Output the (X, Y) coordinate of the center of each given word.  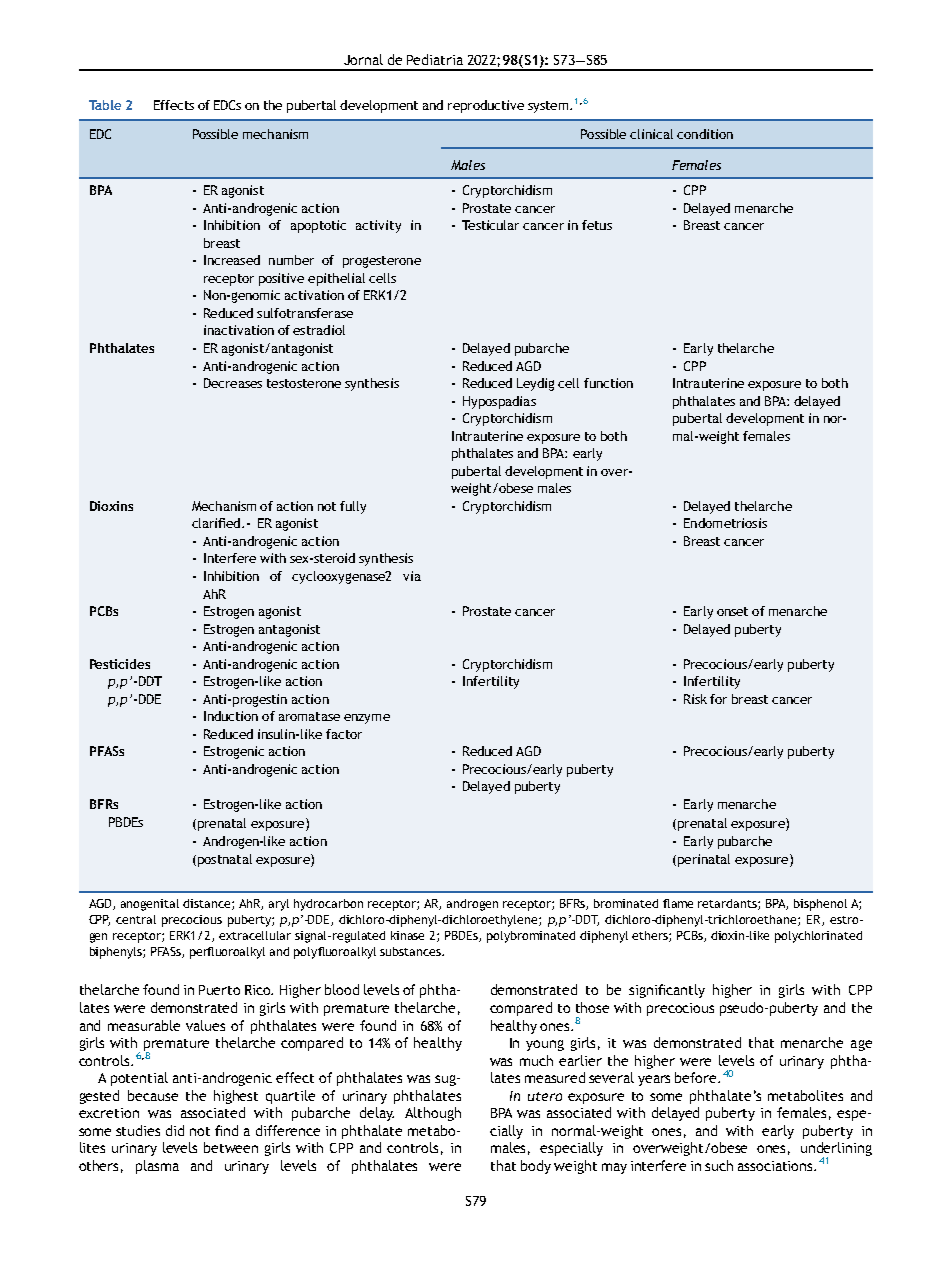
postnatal (223, 860)
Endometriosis (725, 523)
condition (705, 134)
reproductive (486, 106)
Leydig (535, 384)
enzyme (367, 719)
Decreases (233, 383)
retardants (728, 904)
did (175, 1130)
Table (105, 105)
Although (433, 1114)
